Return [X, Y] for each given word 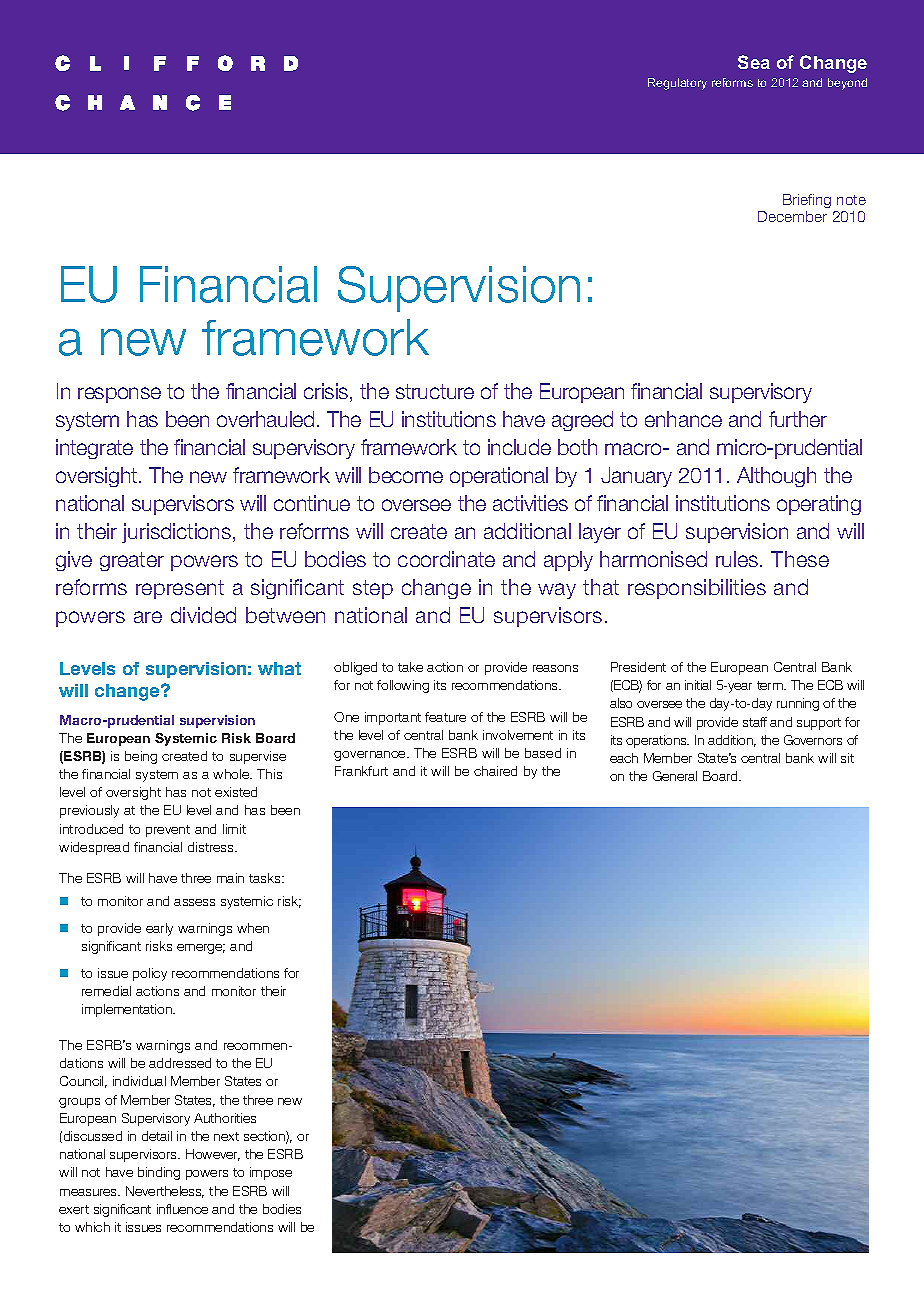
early [159, 929]
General [675, 776]
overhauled [265, 419]
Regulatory [677, 84]
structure [435, 391]
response [119, 395]
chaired [495, 771]
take [410, 667]
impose [271, 1173]
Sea [754, 62]
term [771, 685]
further [798, 419]
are [148, 617]
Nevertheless [165, 1192]
